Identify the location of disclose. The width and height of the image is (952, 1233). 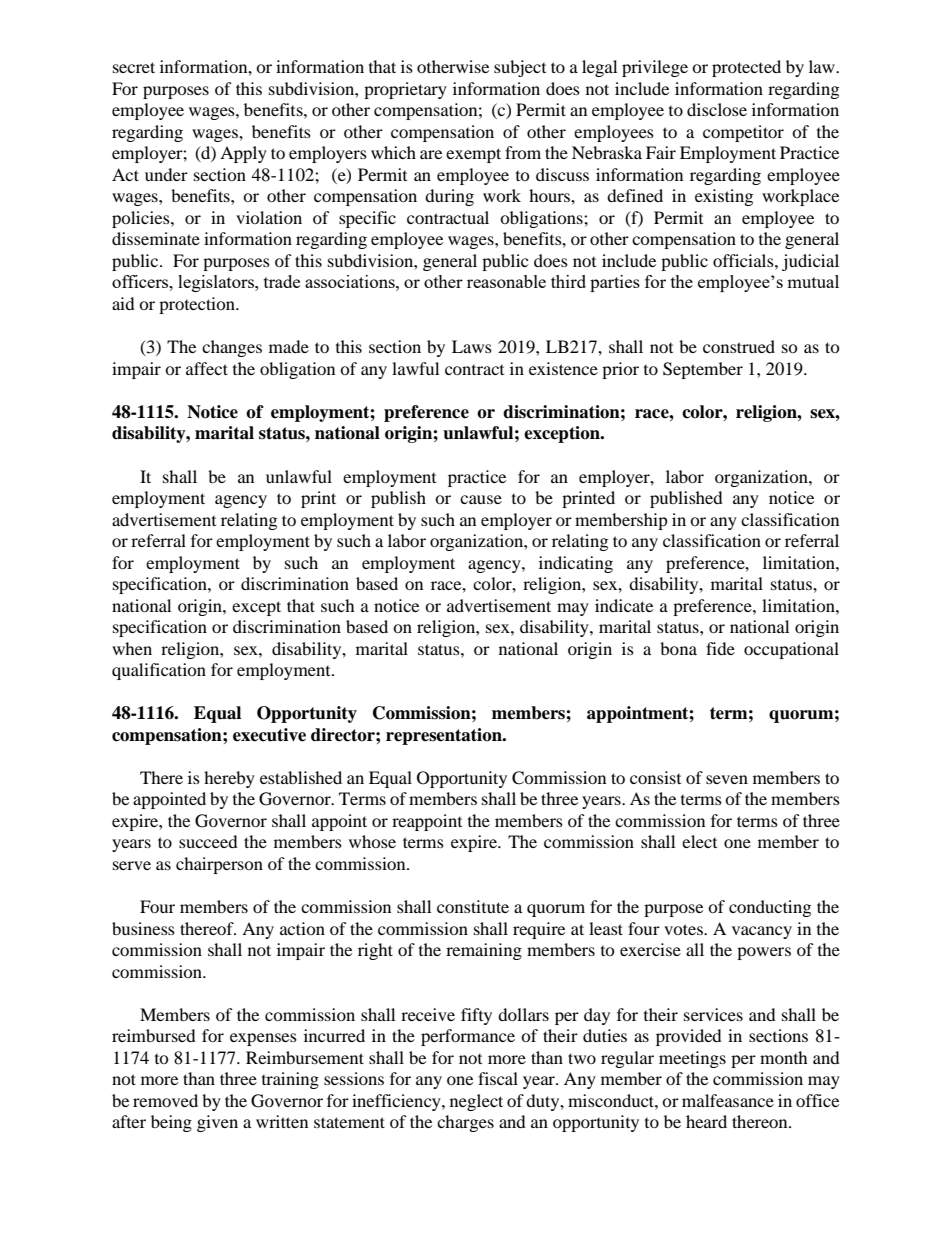
(717, 109).
